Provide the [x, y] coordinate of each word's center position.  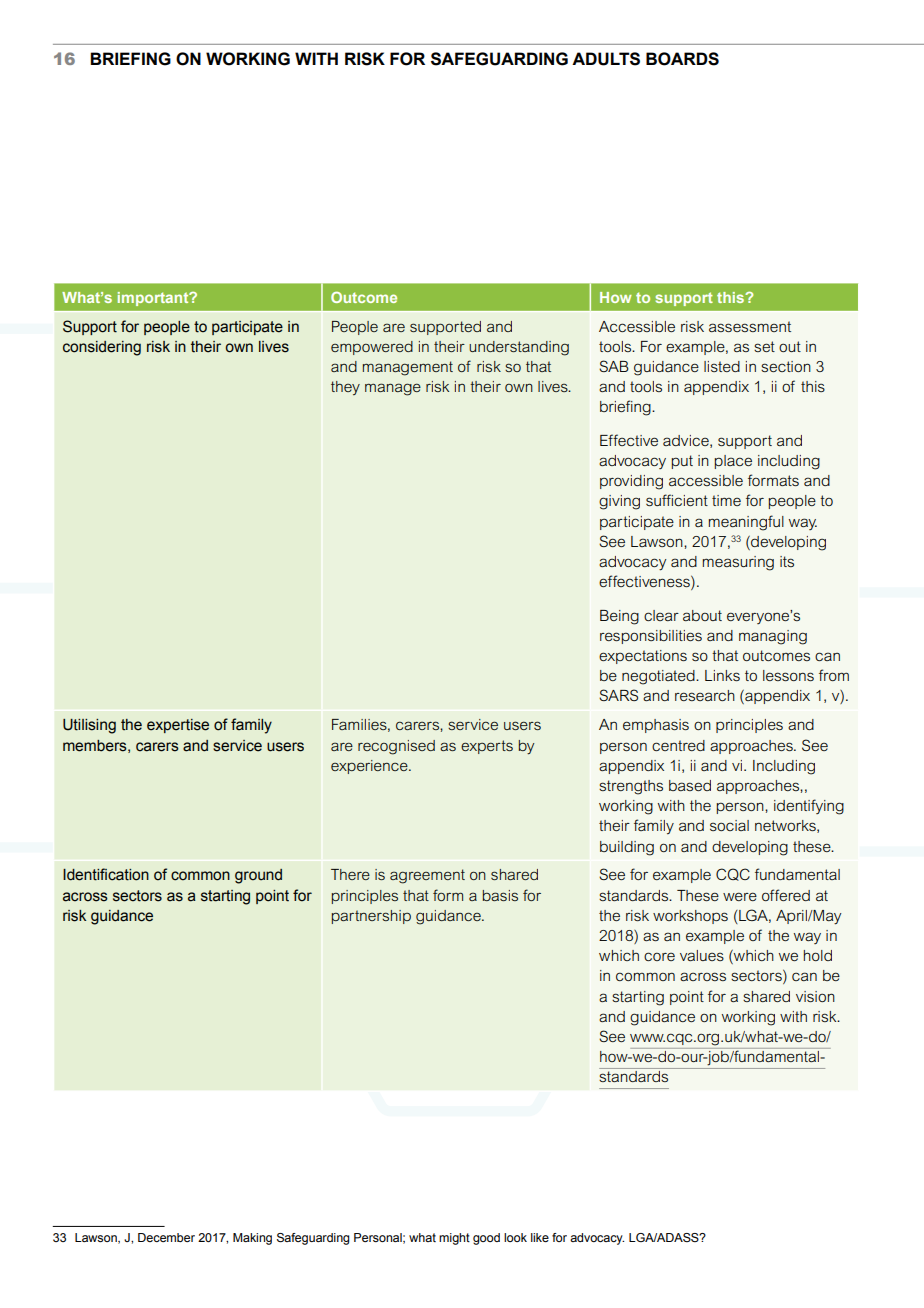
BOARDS [682, 59]
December [166, 1237]
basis [500, 895]
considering [102, 348]
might [454, 1239]
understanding [519, 348]
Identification [106, 874]
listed [722, 366]
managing [773, 637]
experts [487, 747]
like [540, 1237]
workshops [690, 917]
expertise [178, 726]
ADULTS [606, 59]
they [345, 388]
